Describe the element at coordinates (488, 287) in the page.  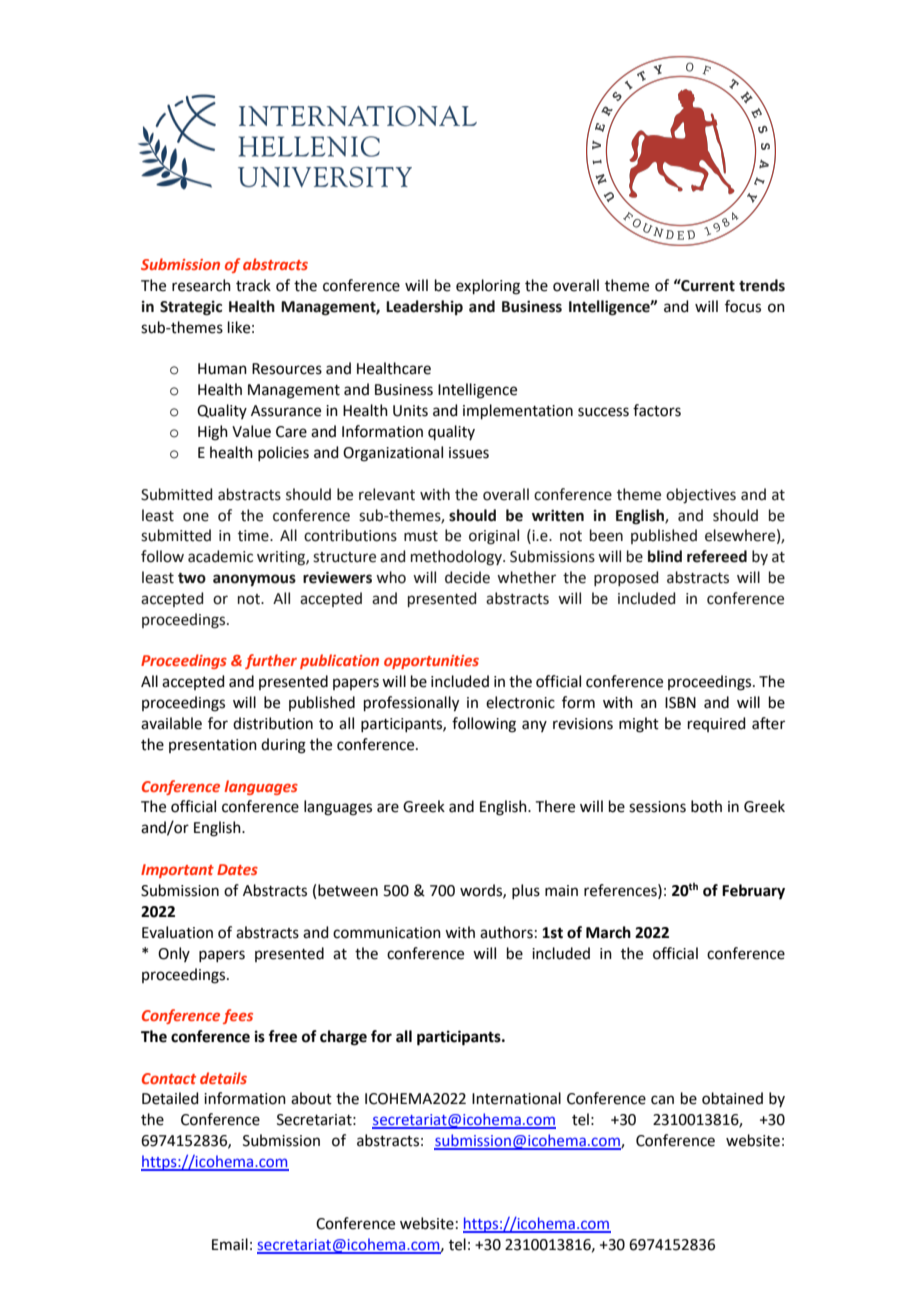
I see `exploring` at that location.
